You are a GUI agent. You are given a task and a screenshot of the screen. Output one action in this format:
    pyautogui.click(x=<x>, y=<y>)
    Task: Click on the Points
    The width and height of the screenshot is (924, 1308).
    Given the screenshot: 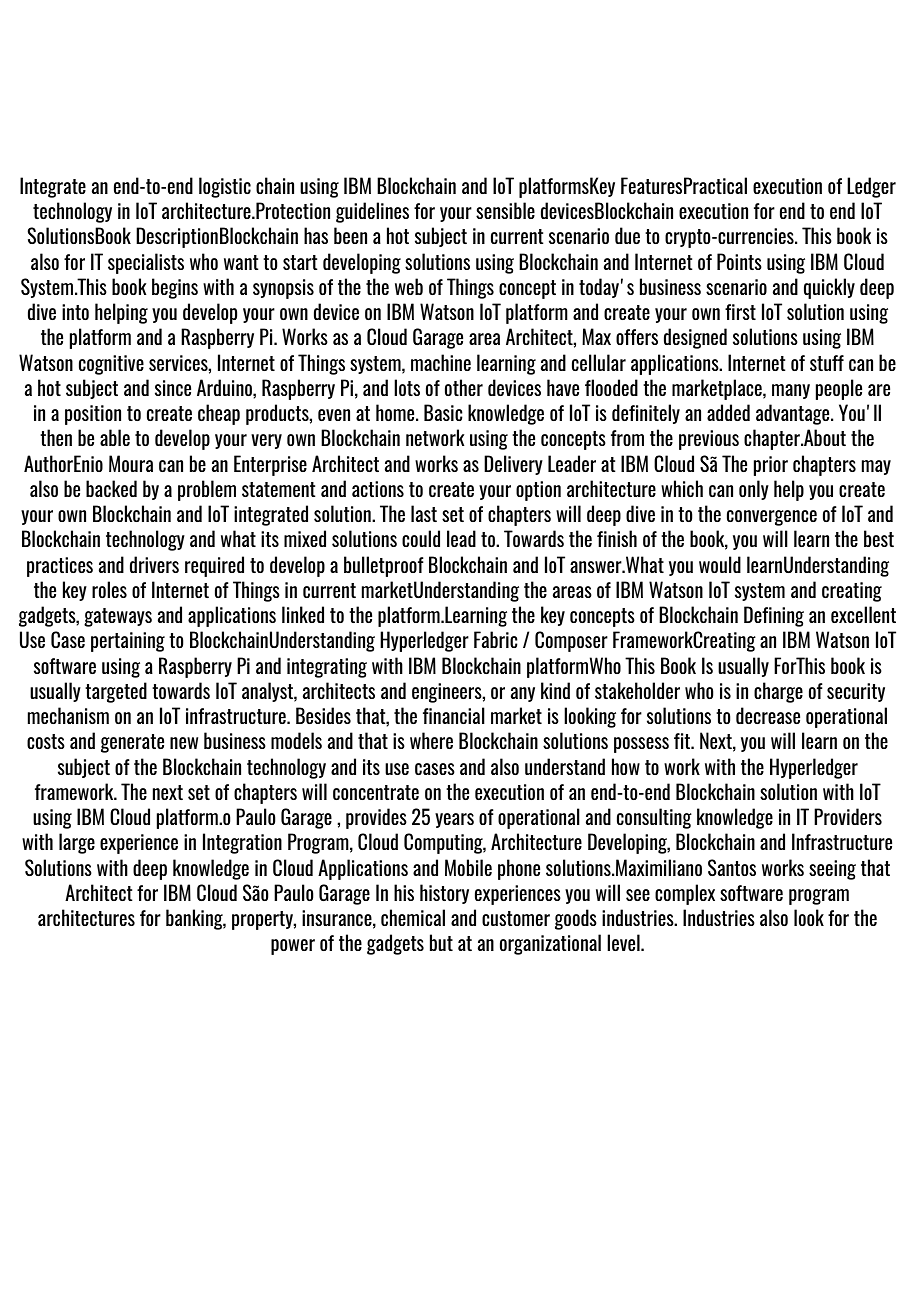 What is the action you would take?
    pyautogui.click(x=739, y=261)
